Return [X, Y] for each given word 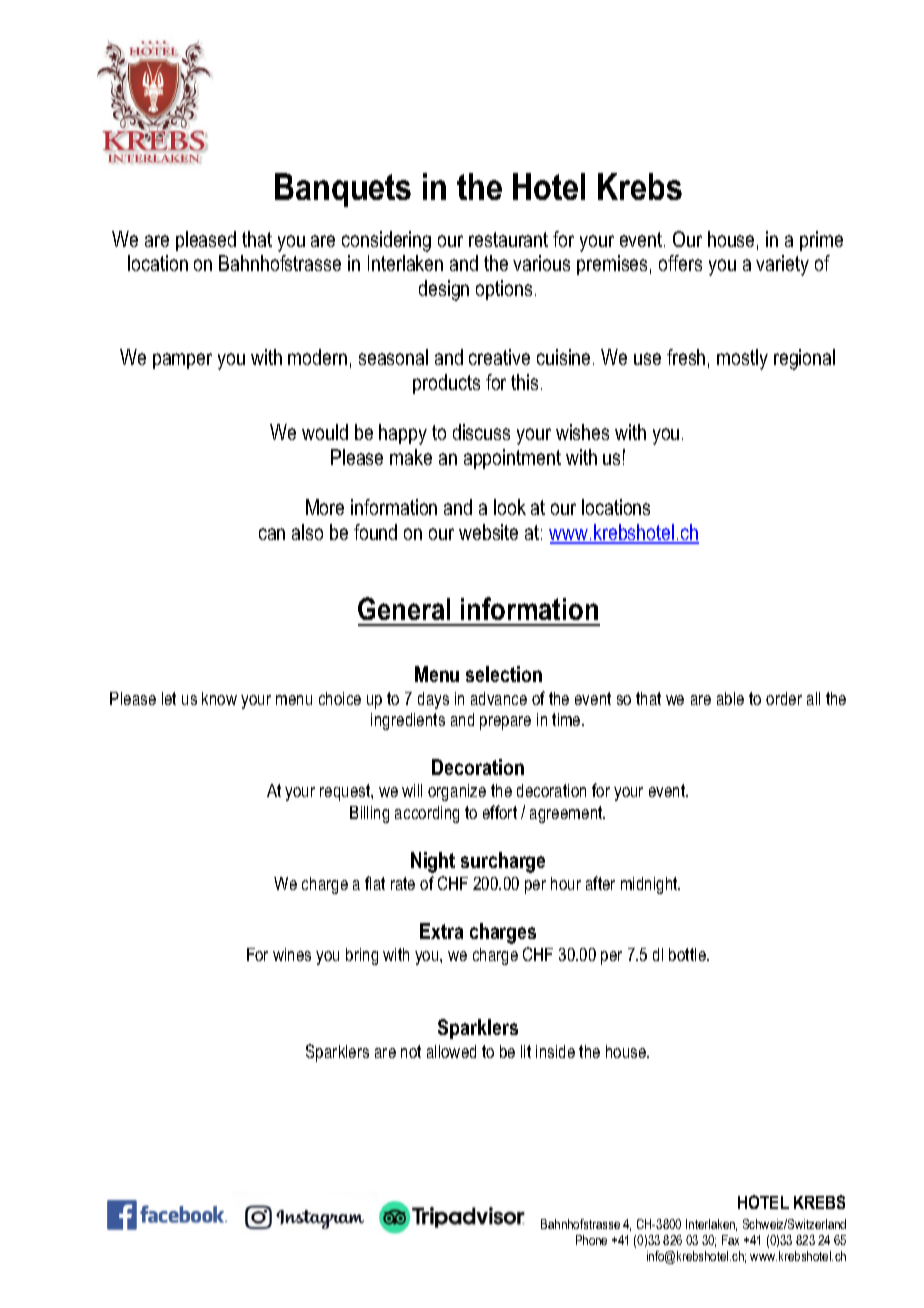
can [272, 534]
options [504, 290]
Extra [441, 931]
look [510, 507]
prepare [505, 723]
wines [292, 954]
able [730, 698]
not [411, 1051]
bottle [688, 954]
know [219, 698]
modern [317, 357]
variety [782, 265]
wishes [582, 432]
